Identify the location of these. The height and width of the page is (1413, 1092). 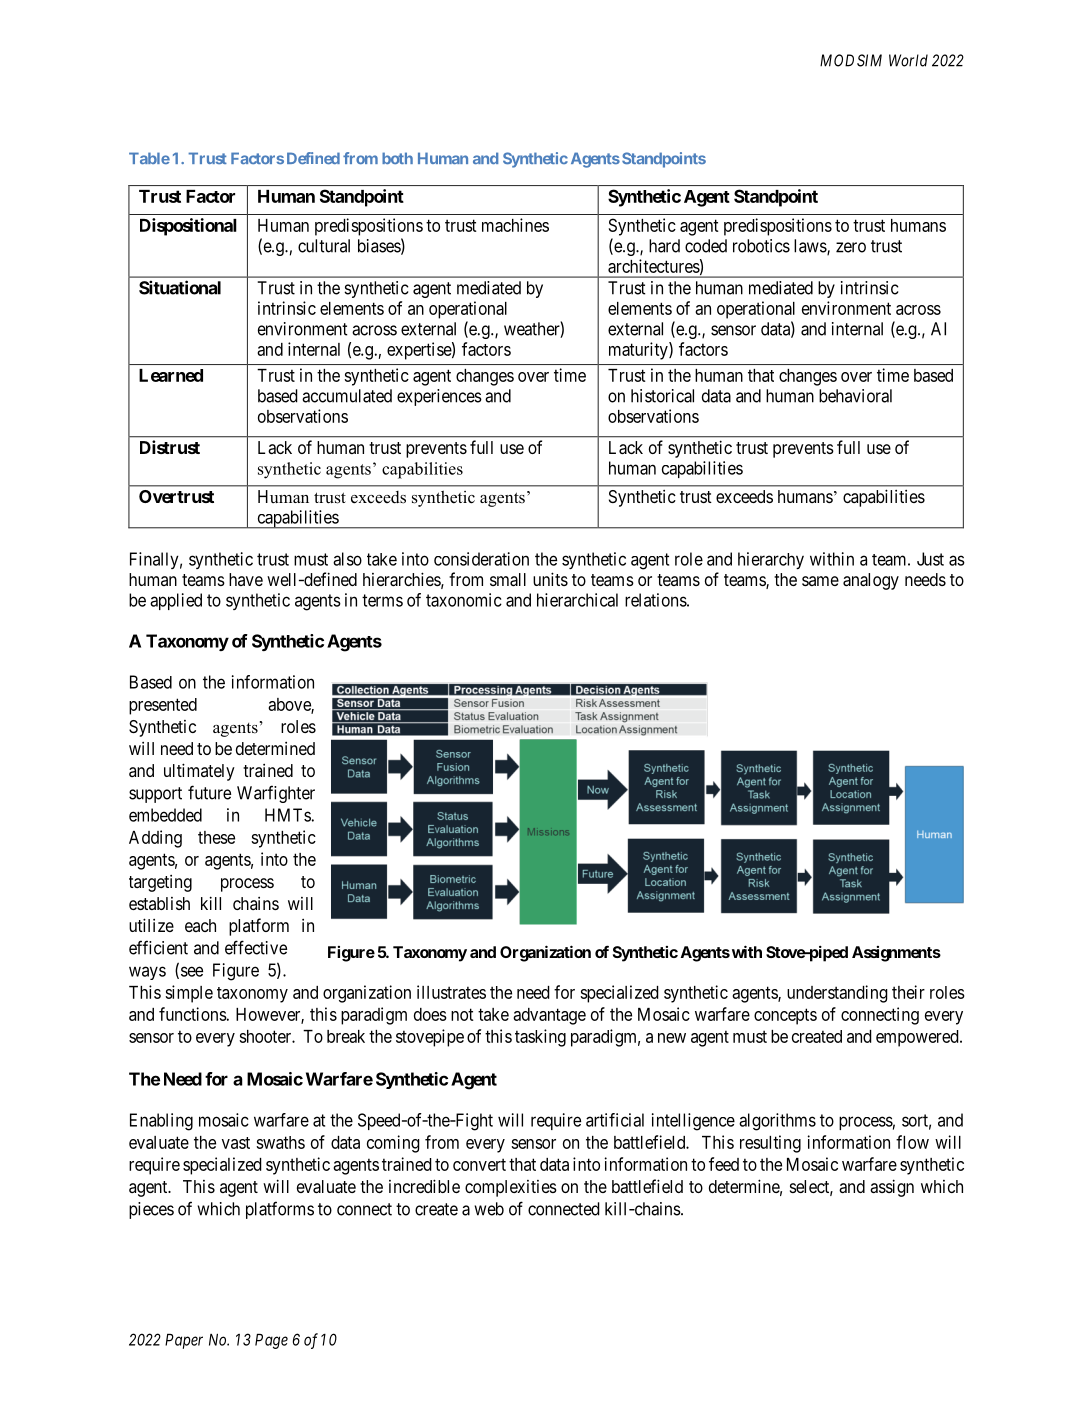
(216, 837).
